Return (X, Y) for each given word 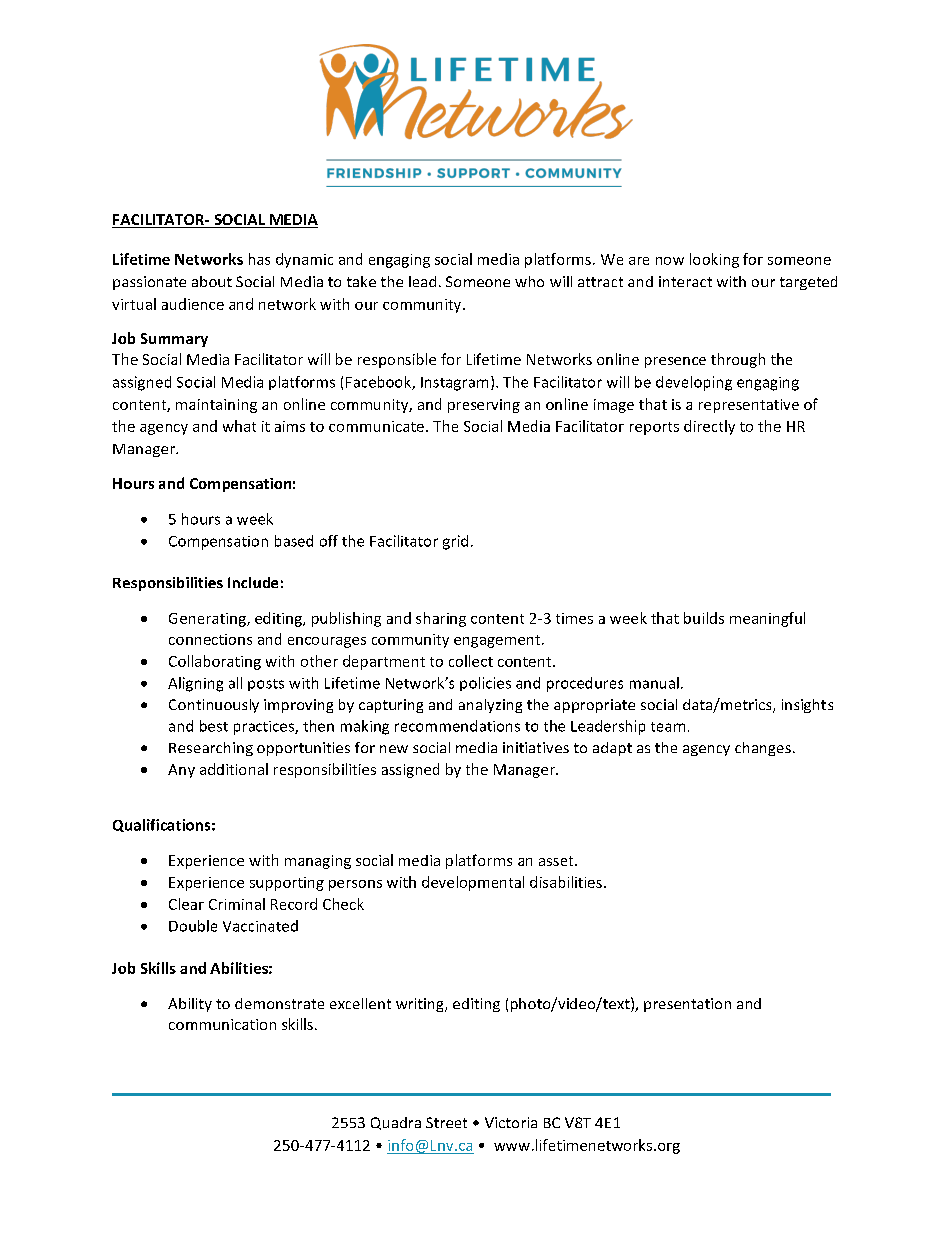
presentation (687, 1005)
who (529, 281)
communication (222, 1024)
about (212, 281)
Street (446, 1122)
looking (714, 260)
